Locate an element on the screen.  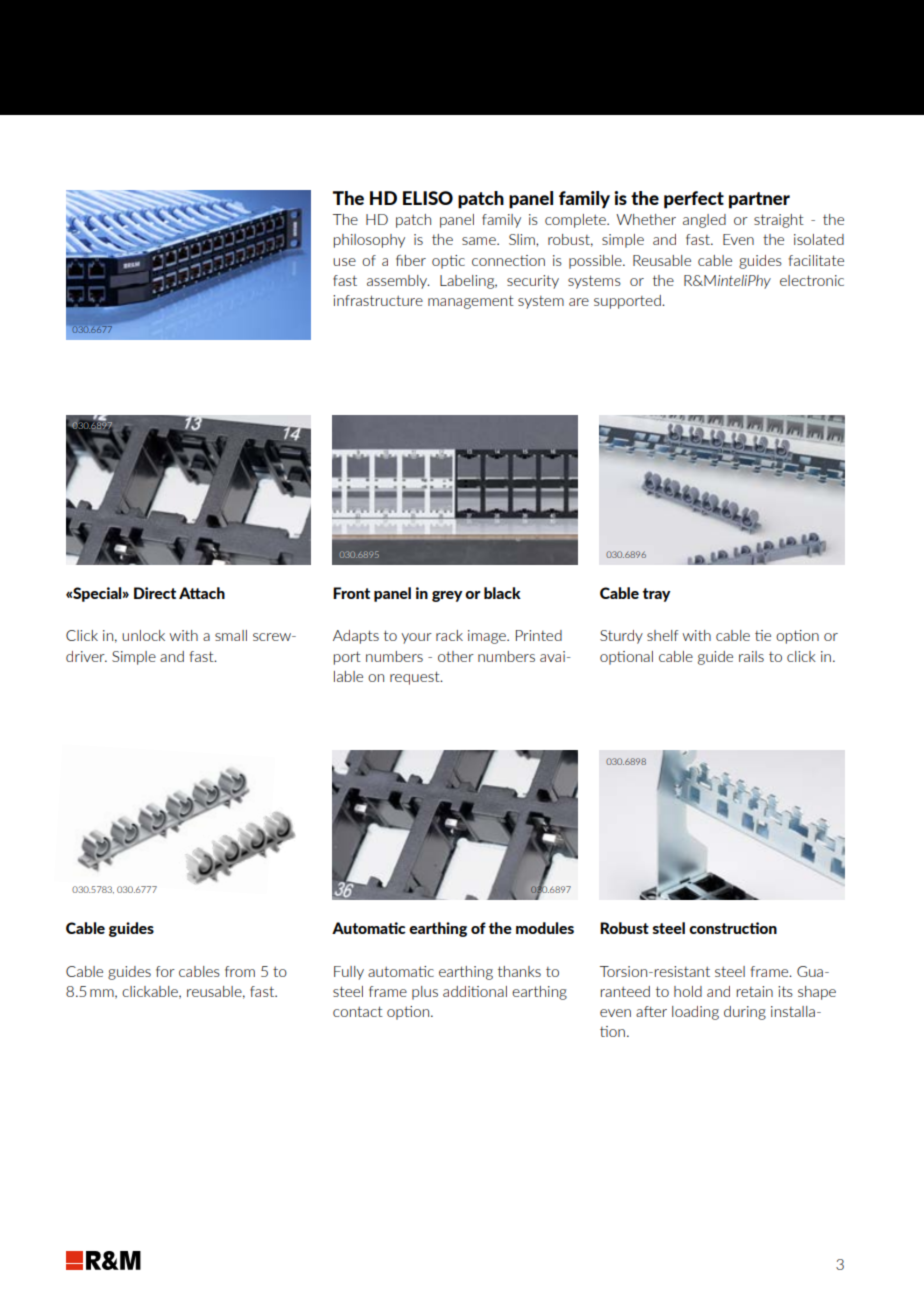
Attach is located at coordinates (202, 593).
